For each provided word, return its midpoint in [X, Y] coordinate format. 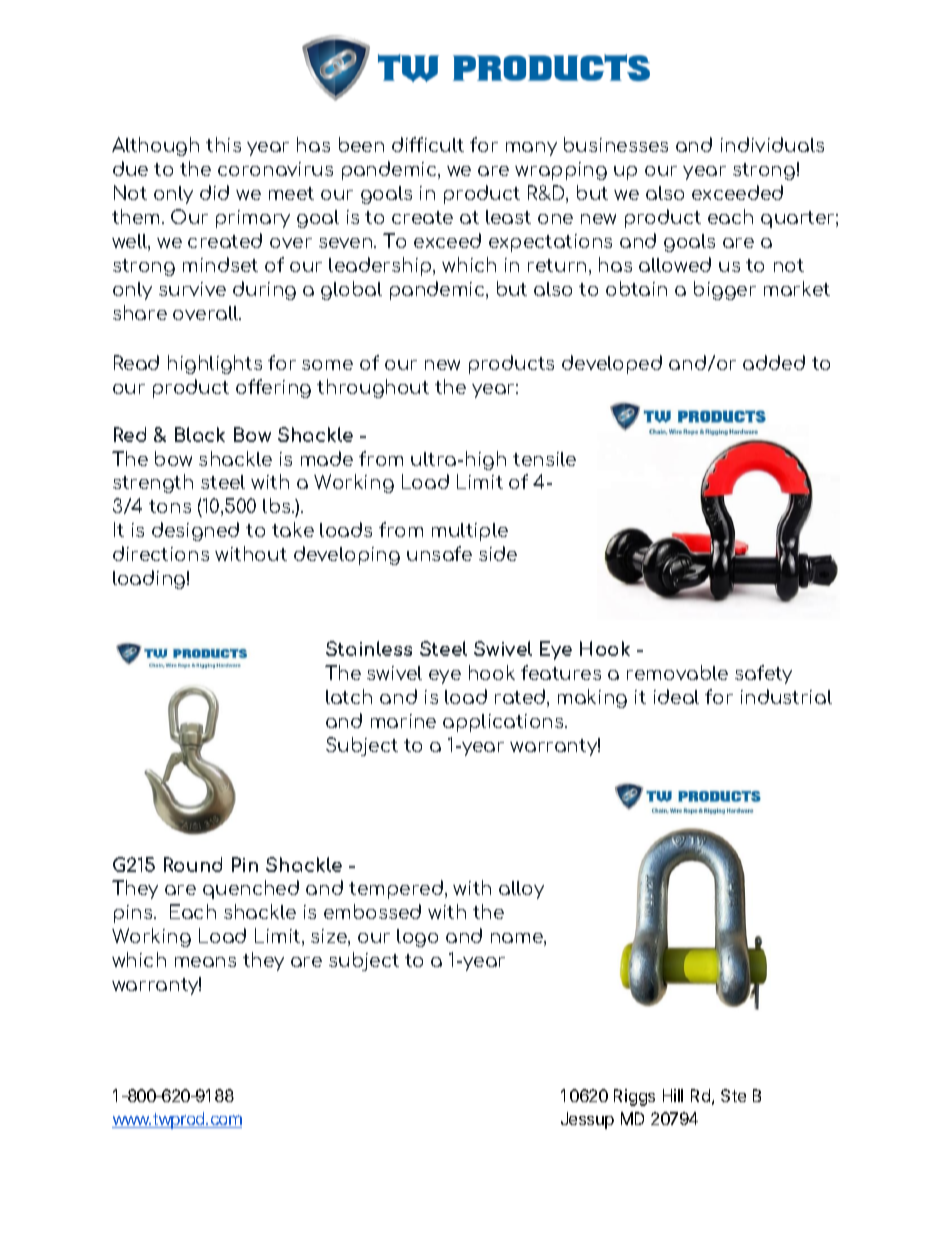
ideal [676, 696]
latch [349, 696]
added [774, 362]
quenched [251, 889]
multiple [470, 532]
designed [195, 531]
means [205, 962]
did [214, 192]
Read [136, 362]
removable [677, 672]
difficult [428, 144]
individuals [772, 144]
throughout [373, 388]
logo [417, 938]
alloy [521, 890]
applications [504, 723]
